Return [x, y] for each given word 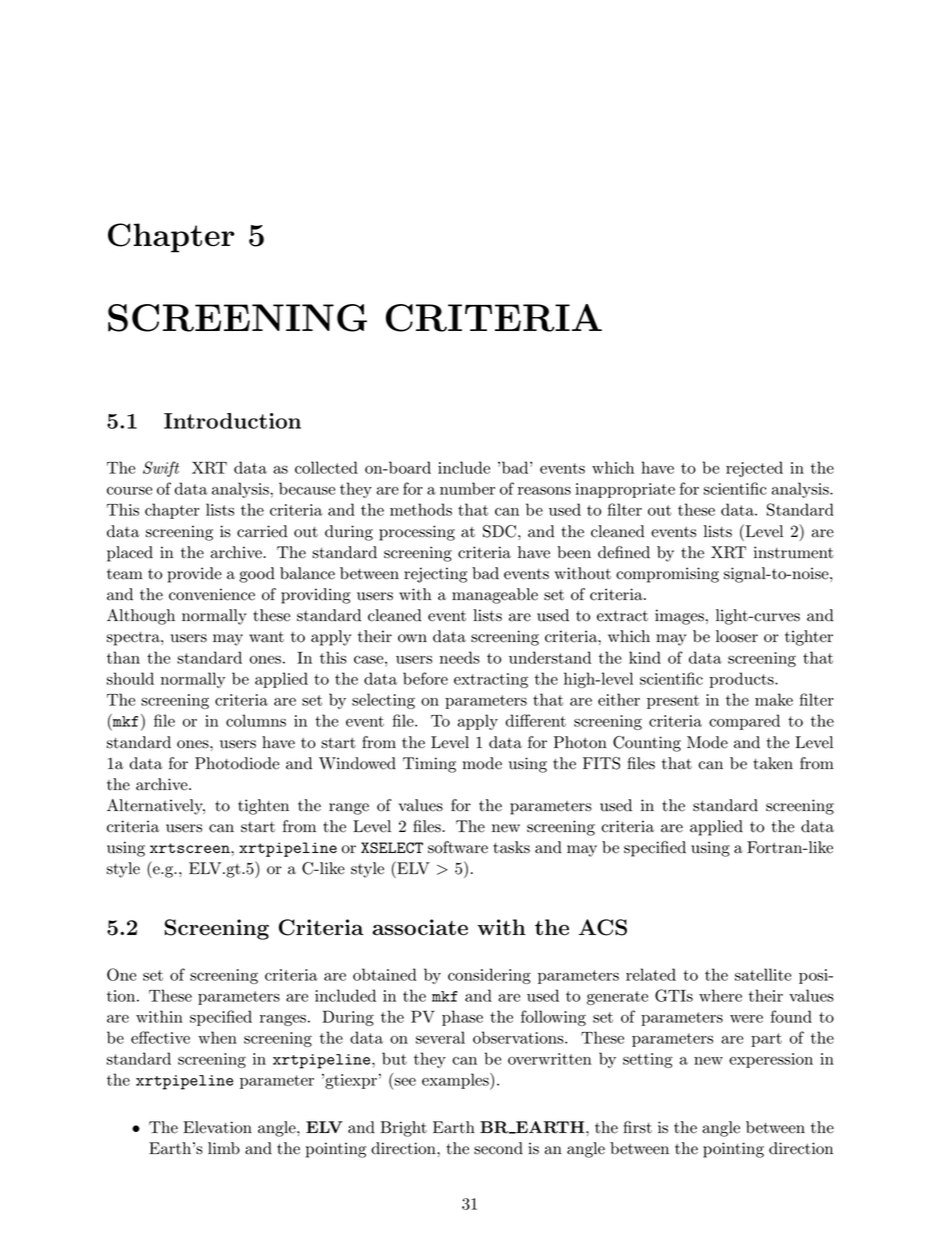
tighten [263, 807]
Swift [161, 469]
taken [773, 763]
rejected [754, 469]
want [266, 637]
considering [489, 976]
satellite [763, 974]
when [217, 1037]
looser [737, 636]
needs [460, 657]
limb [224, 1148]
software [458, 847]
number [467, 488]
